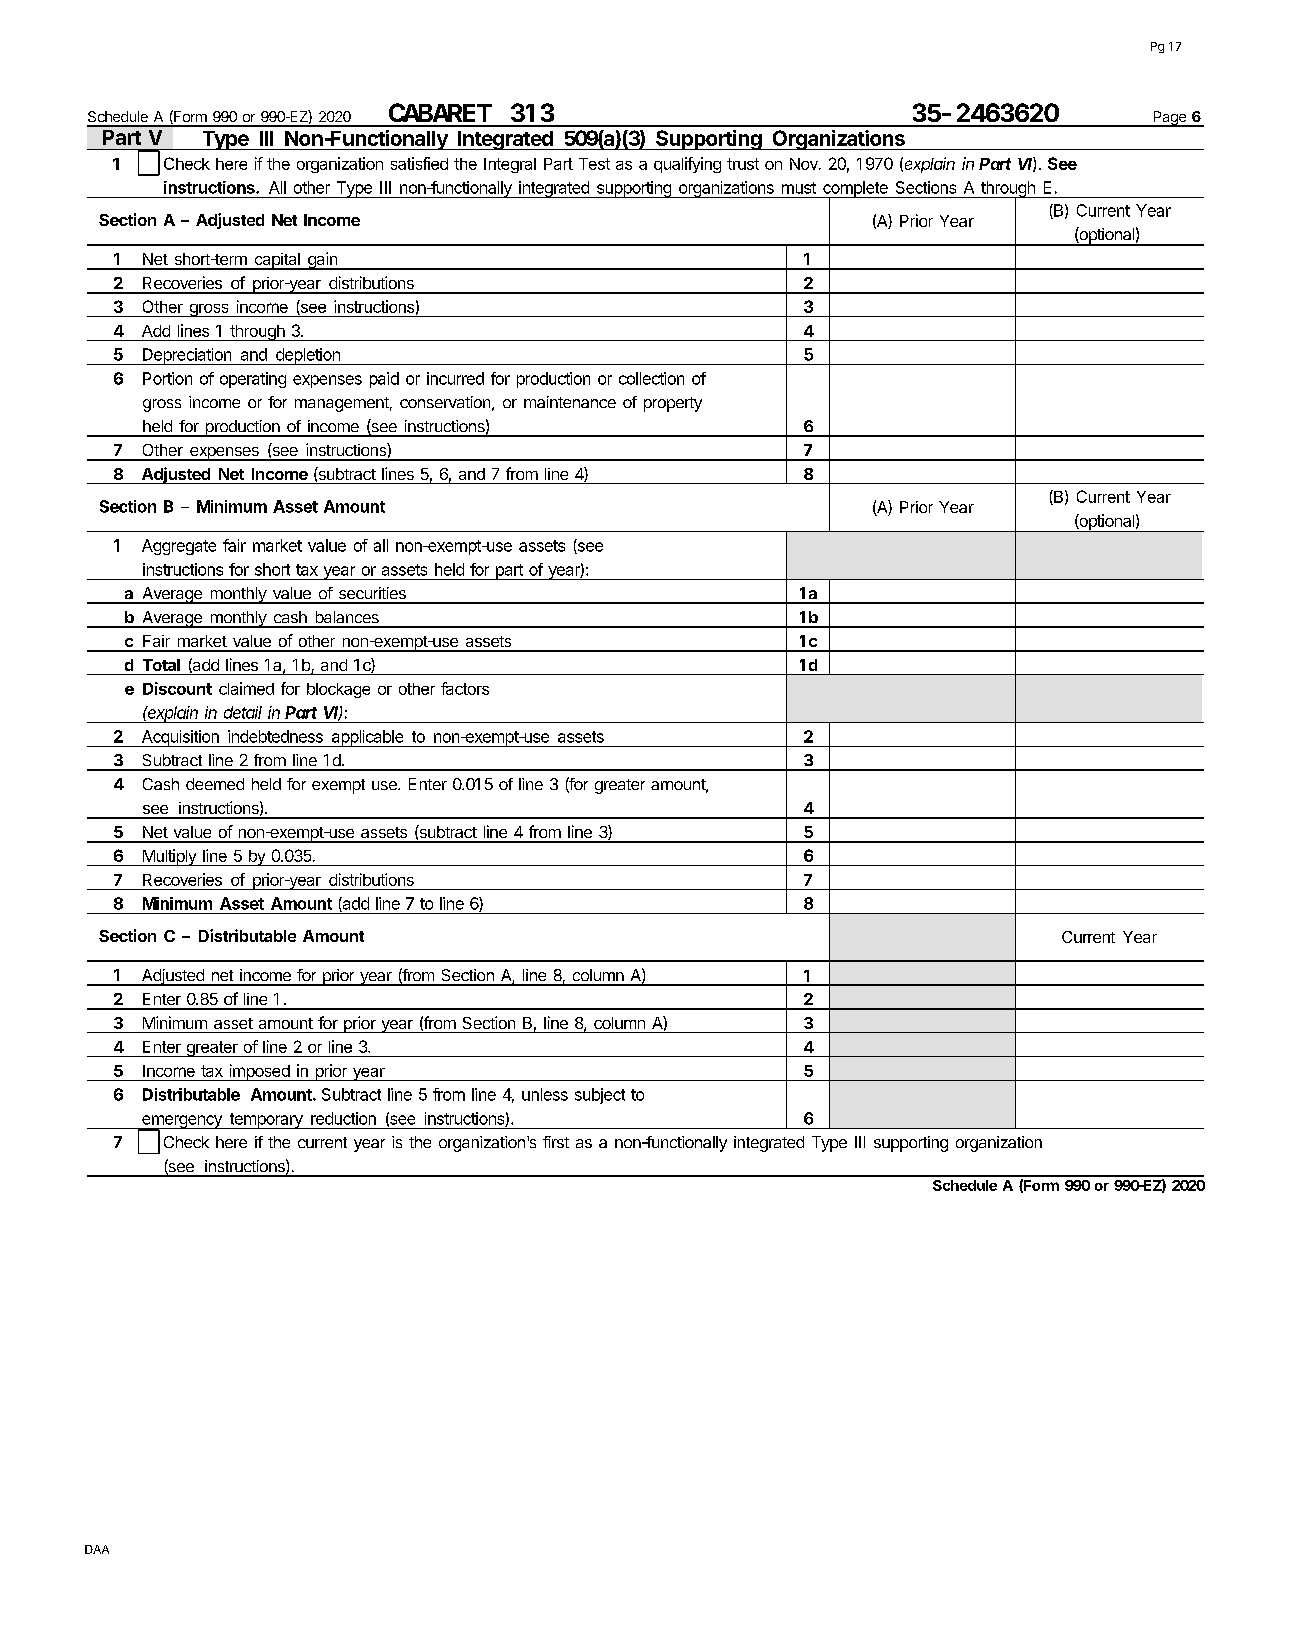 The width and height of the screenshot is (1291, 1646). Describe the element at coordinates (600, 1096) in the screenshot. I see `subject` at that location.
